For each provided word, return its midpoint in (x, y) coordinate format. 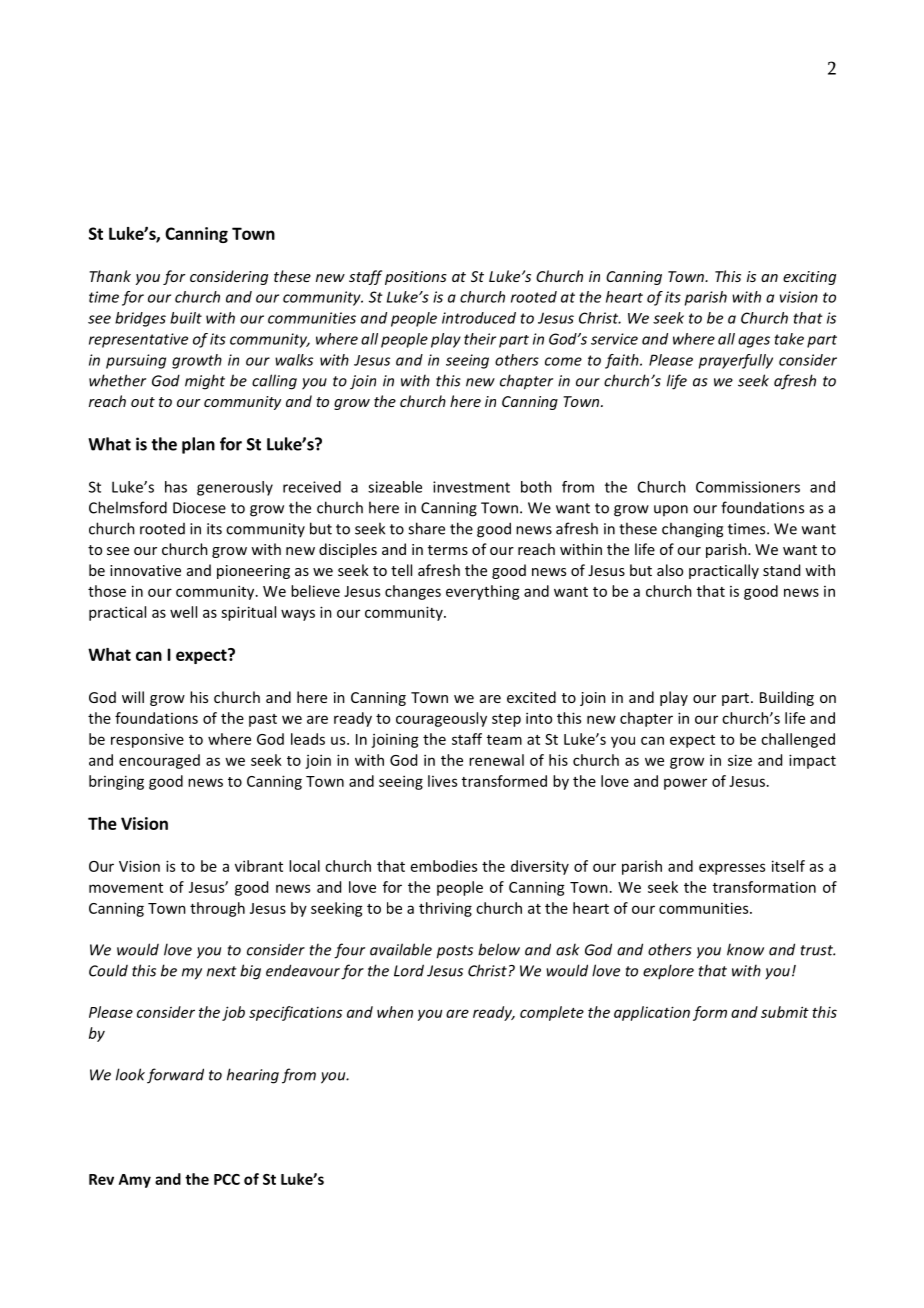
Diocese (199, 508)
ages (754, 342)
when (395, 1012)
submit (785, 1012)
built (186, 318)
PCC (227, 1179)
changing (692, 530)
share (426, 528)
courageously (441, 719)
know (745, 949)
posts (454, 952)
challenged (798, 740)
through (217, 909)
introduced (479, 318)
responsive (147, 740)
